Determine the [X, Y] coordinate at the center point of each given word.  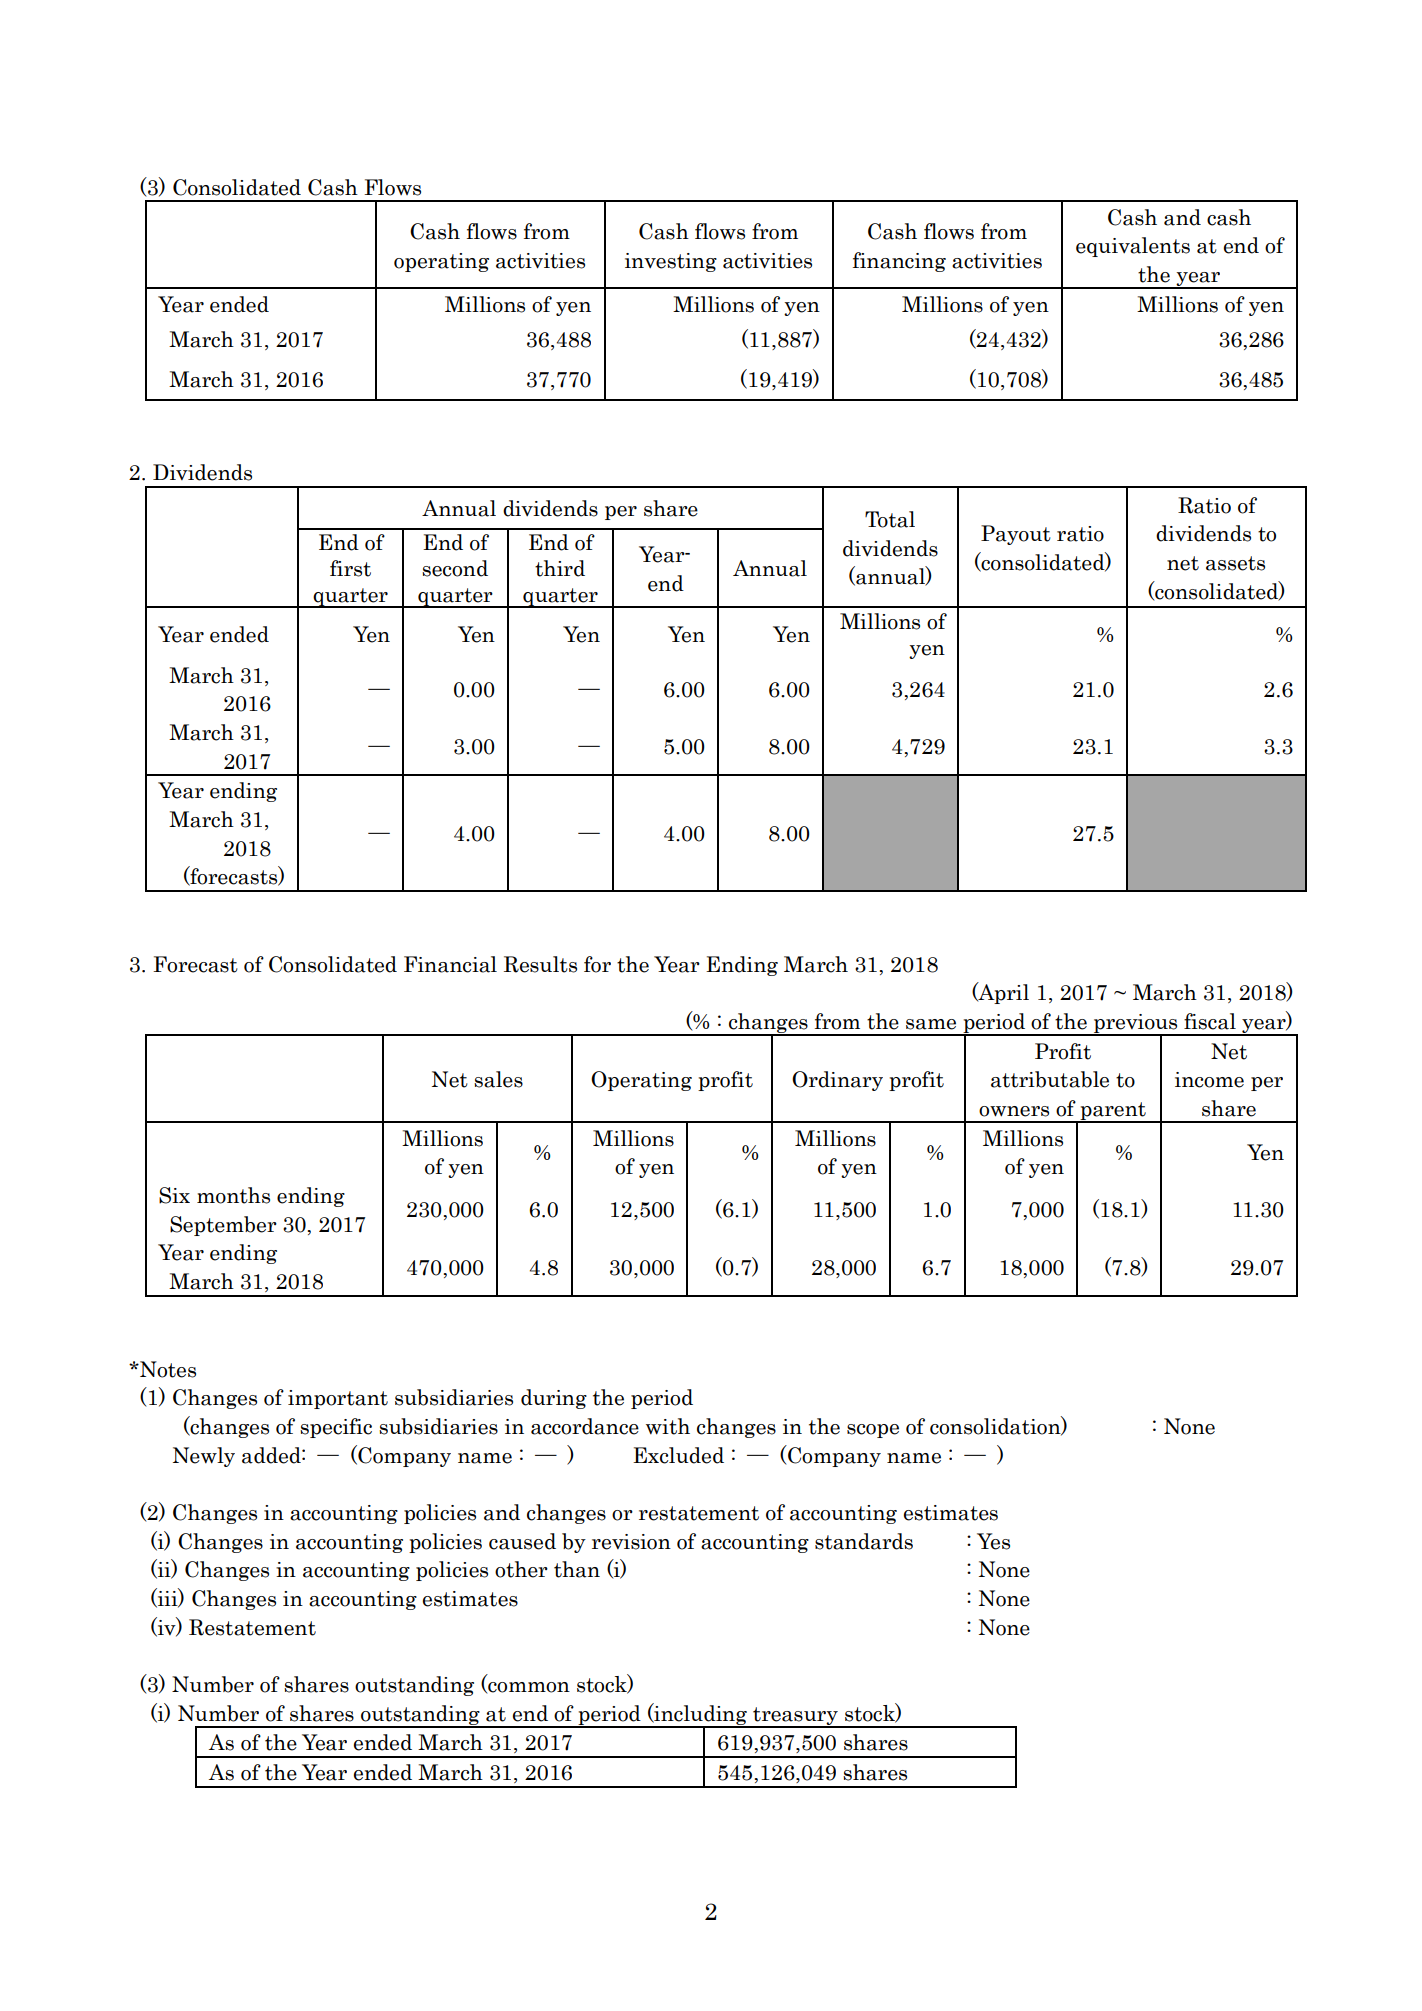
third [560, 568]
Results [540, 964]
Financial [450, 964]
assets [1235, 563]
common [528, 1688]
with [668, 1426]
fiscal [1210, 1021]
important [338, 1399]
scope [873, 1431]
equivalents [1133, 247]
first [350, 568]
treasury [795, 1717]
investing [671, 262]
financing [899, 262]
